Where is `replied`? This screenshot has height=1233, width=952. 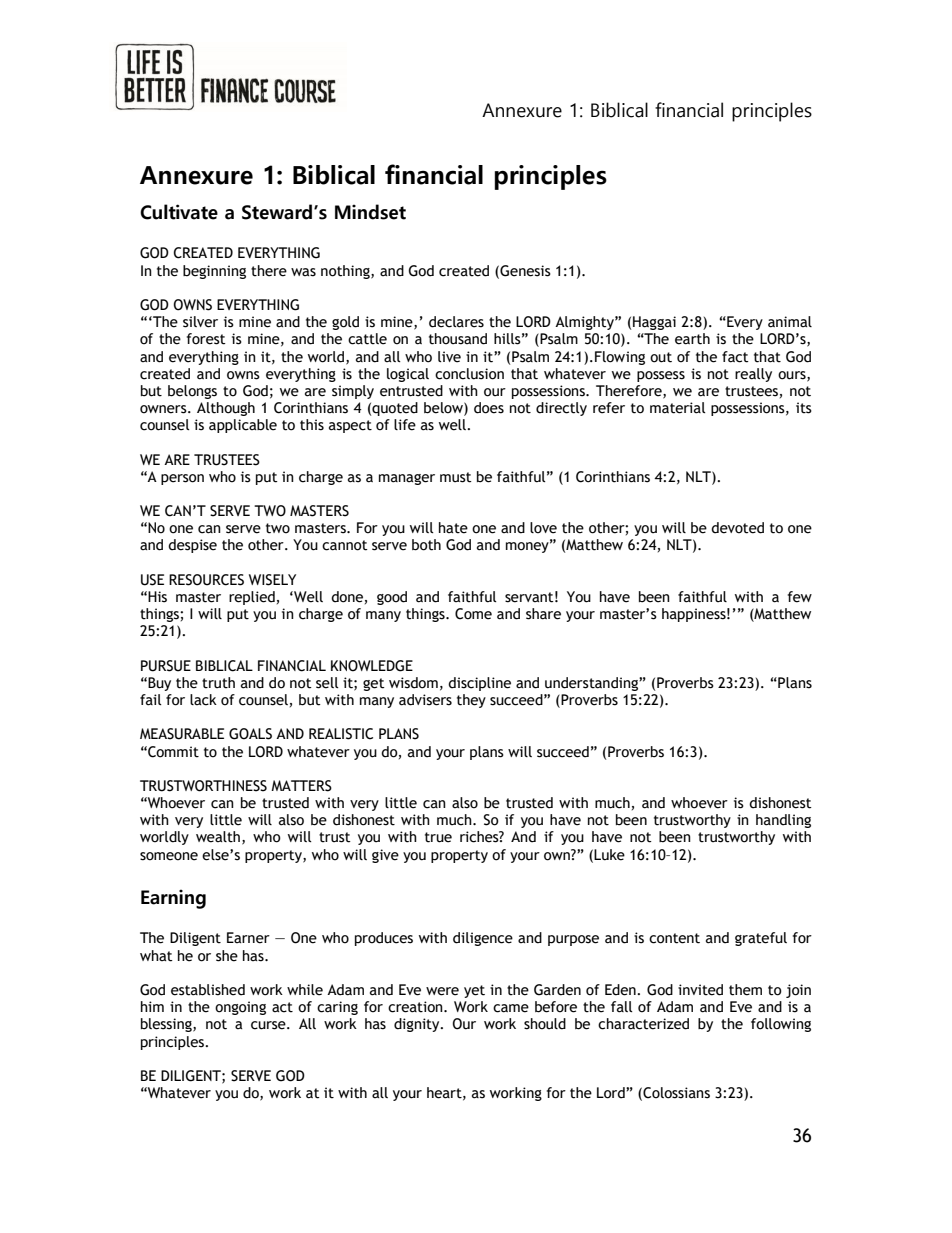
replied is located at coordinates (252, 598).
